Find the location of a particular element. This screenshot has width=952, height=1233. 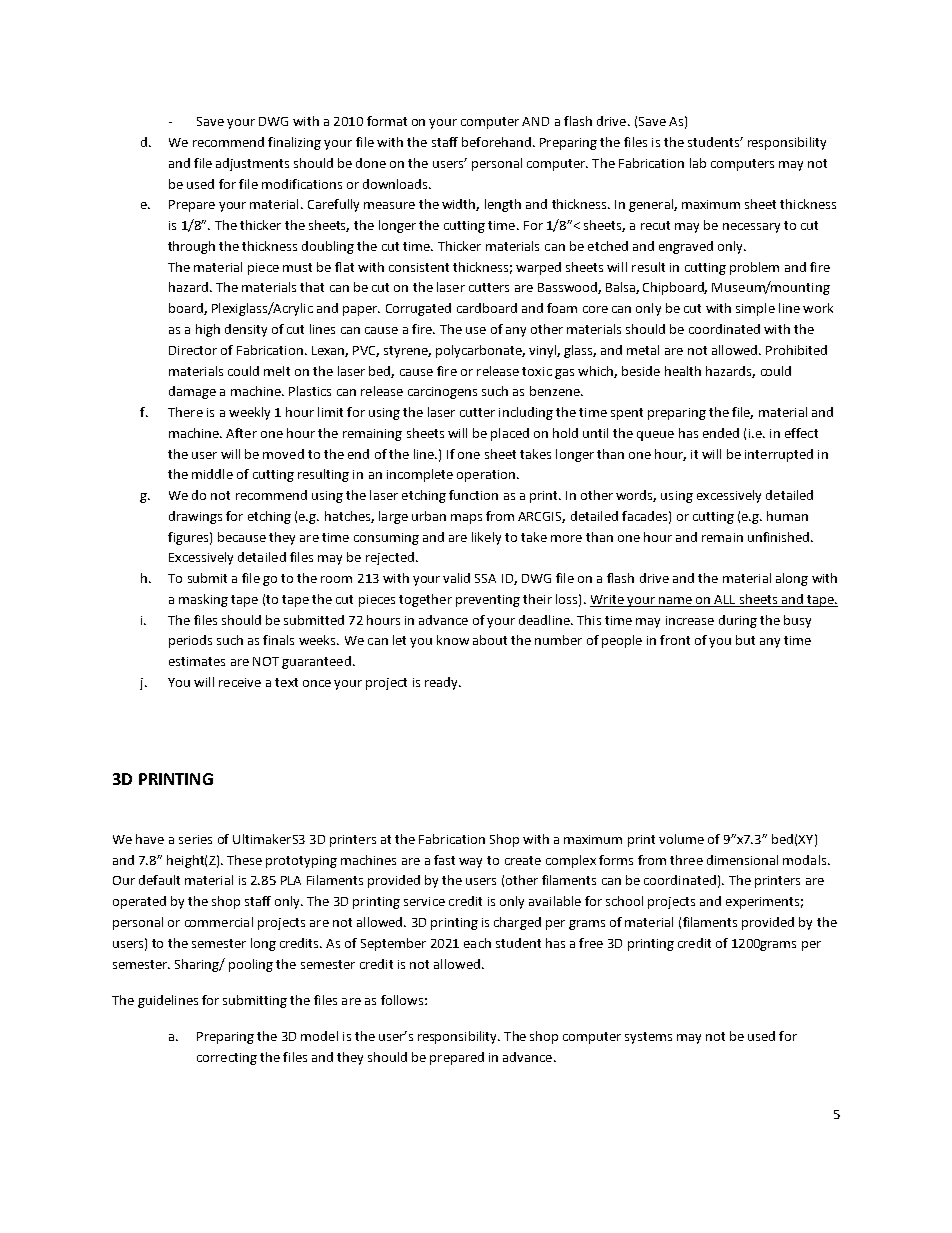

correcting is located at coordinates (227, 1059).
